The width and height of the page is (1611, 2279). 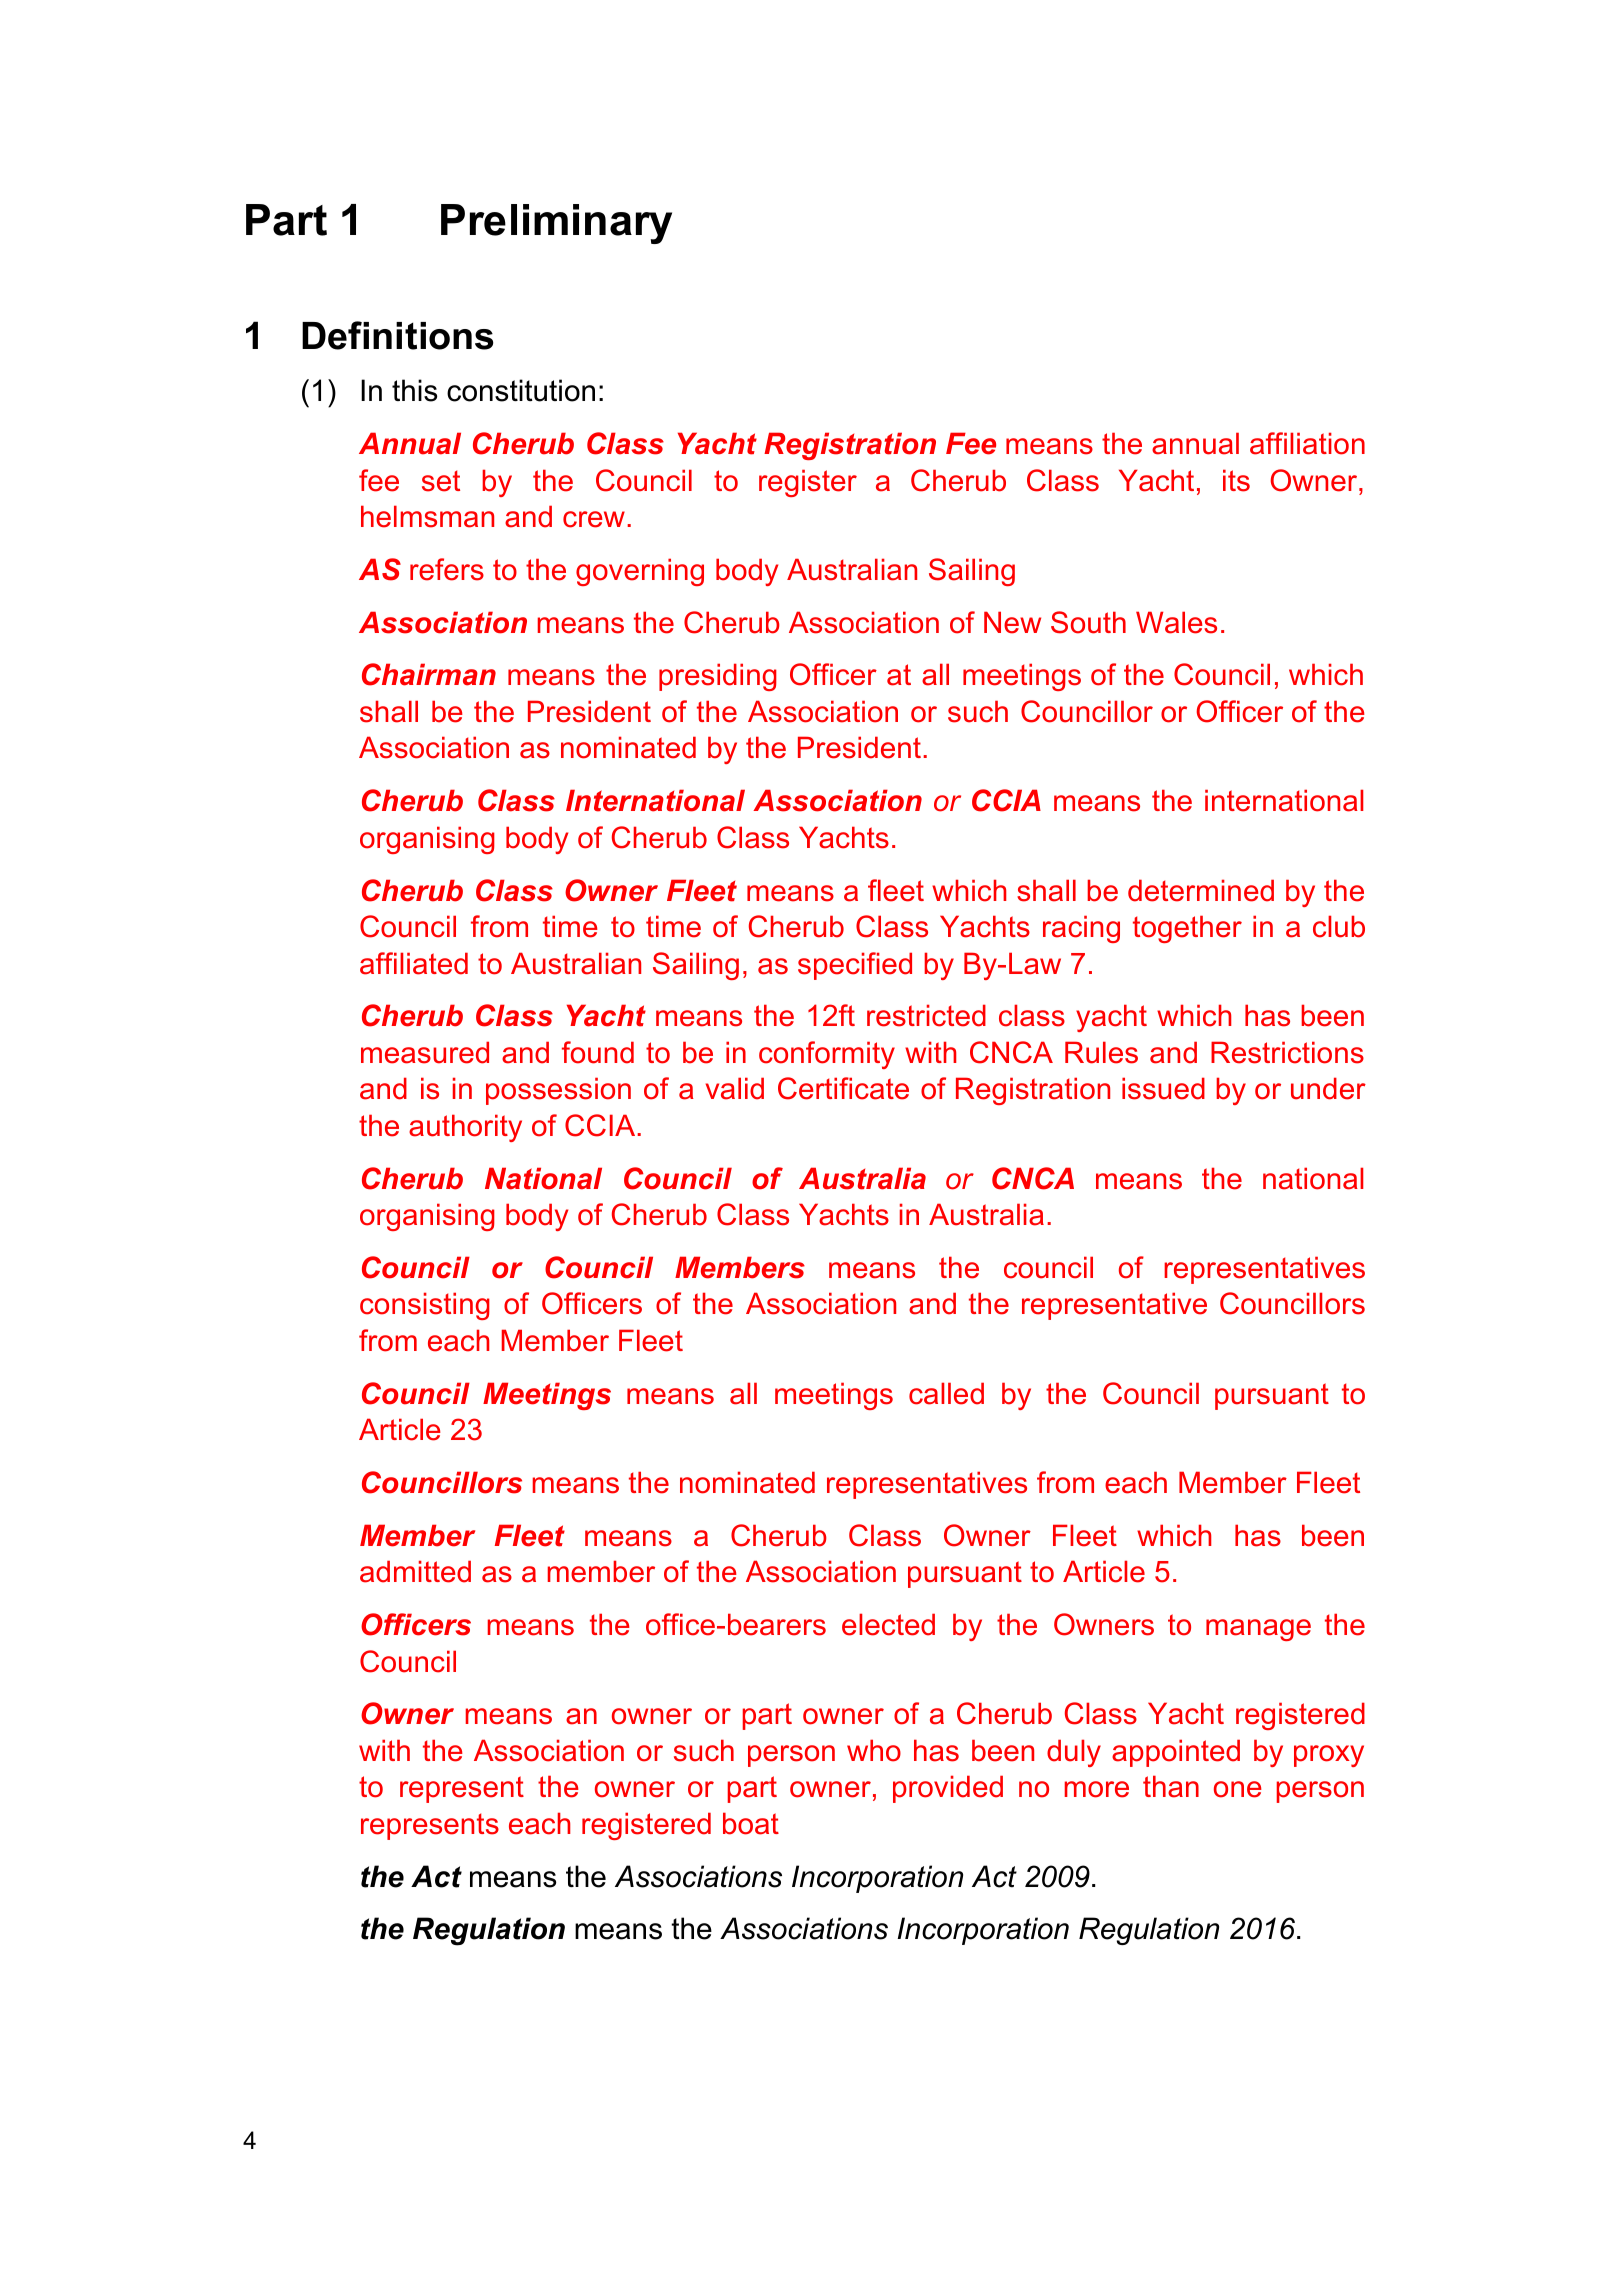 I want to click on affiliated, so click(x=414, y=963).
